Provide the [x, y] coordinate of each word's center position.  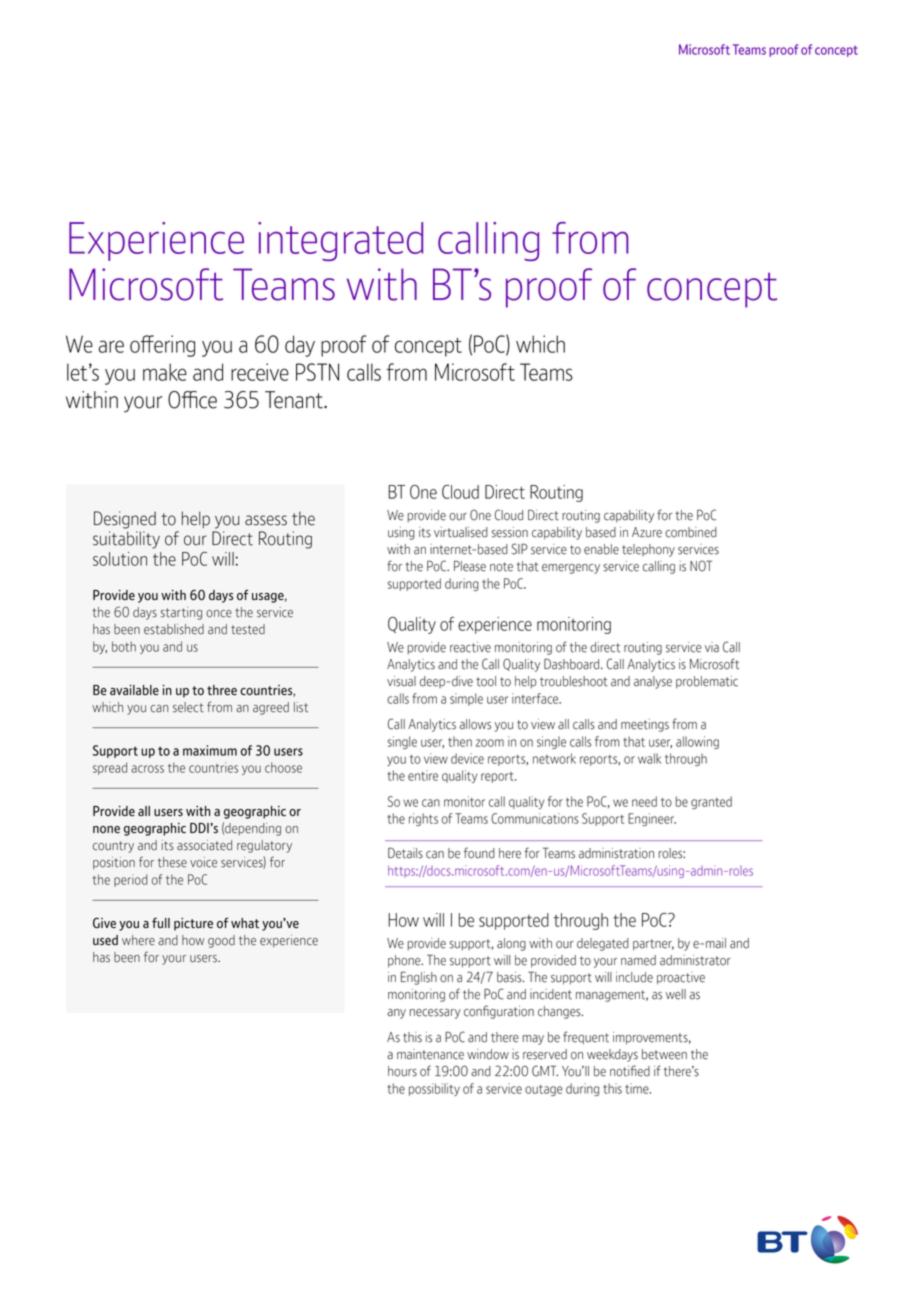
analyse [653, 682]
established [174, 629]
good [221, 941]
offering [162, 346]
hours [402, 1071]
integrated [340, 241]
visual [401, 681]
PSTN [317, 372]
